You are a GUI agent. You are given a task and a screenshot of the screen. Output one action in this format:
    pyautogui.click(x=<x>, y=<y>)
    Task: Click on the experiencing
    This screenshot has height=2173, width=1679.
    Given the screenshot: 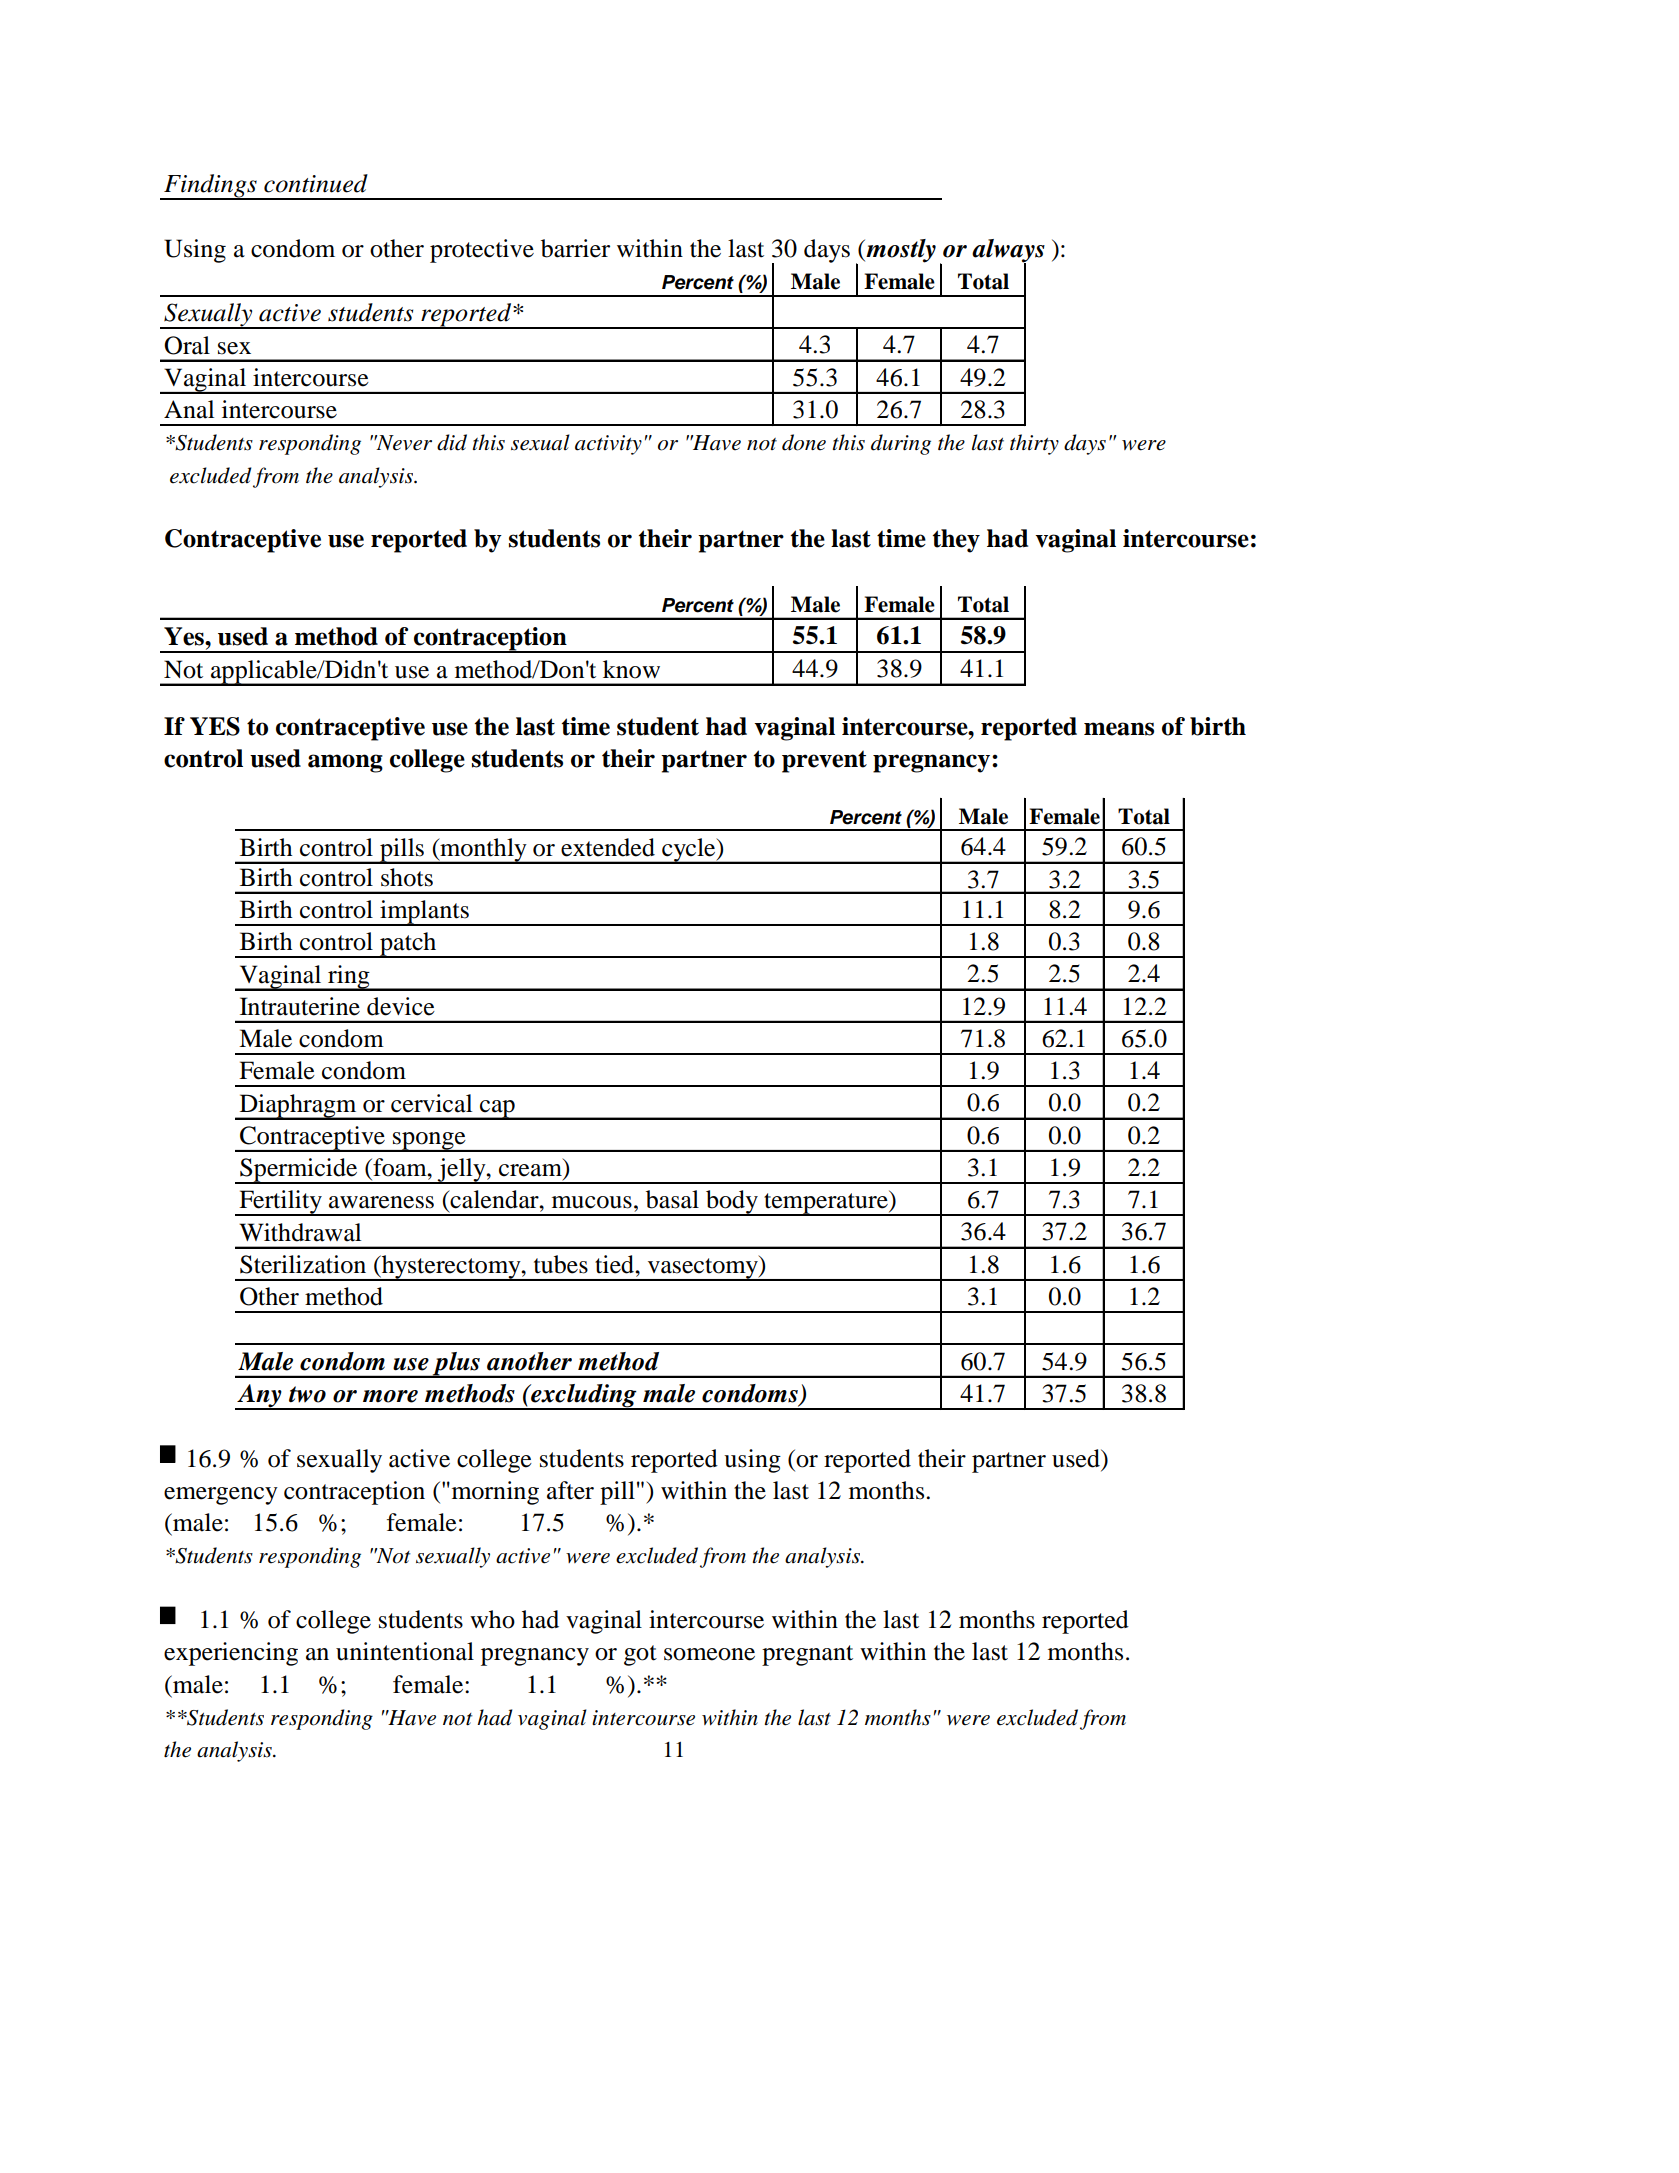 What is the action you would take?
    pyautogui.click(x=231, y=1654)
